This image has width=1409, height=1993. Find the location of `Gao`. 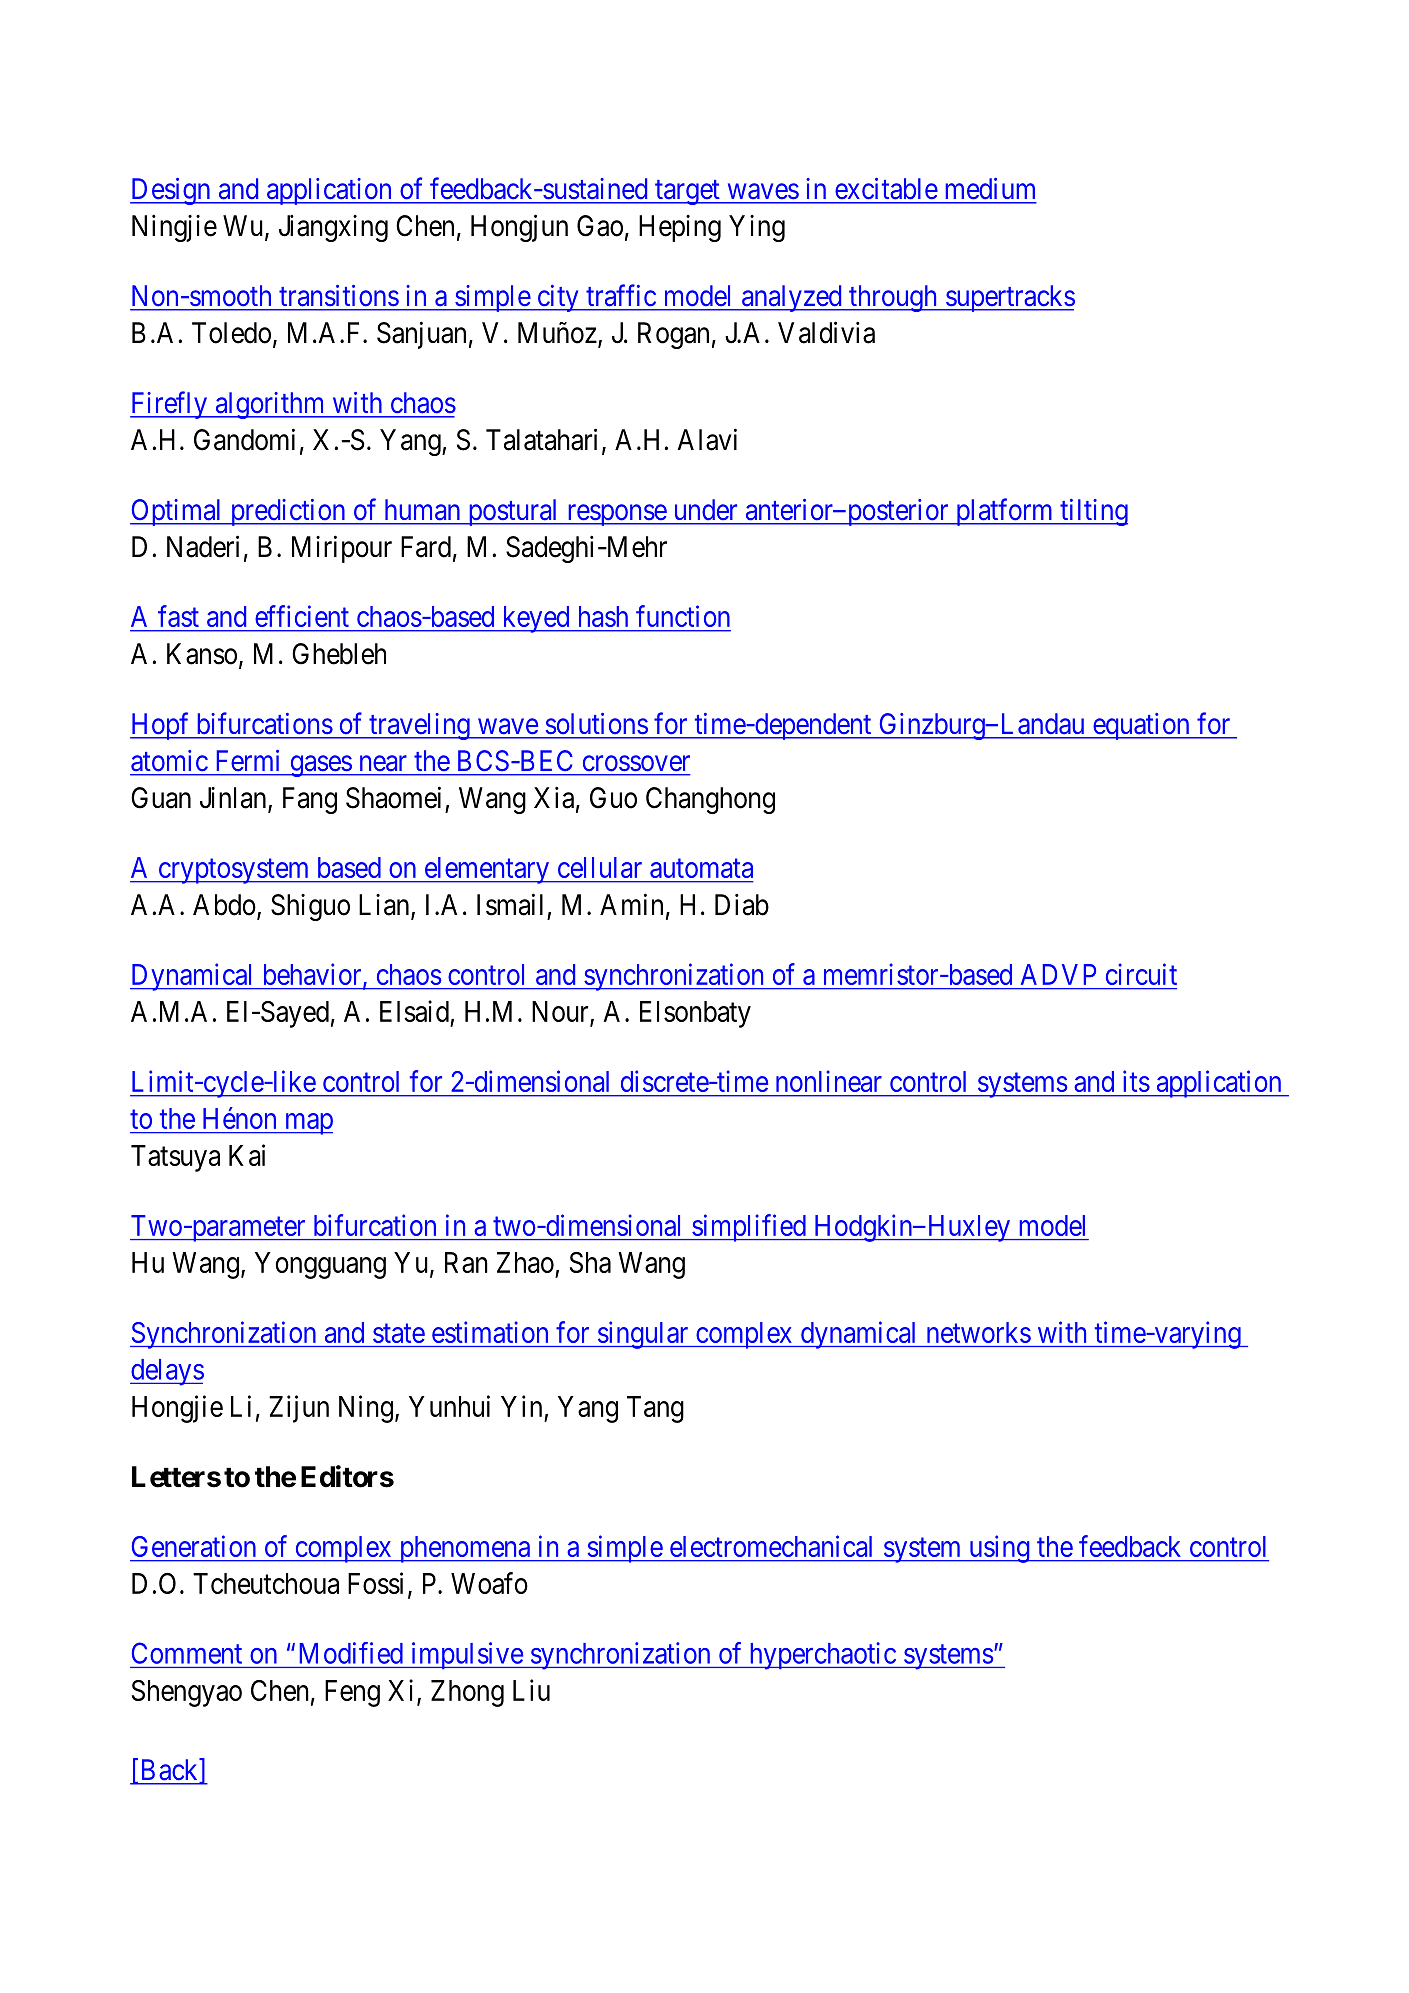

Gao is located at coordinates (600, 226).
